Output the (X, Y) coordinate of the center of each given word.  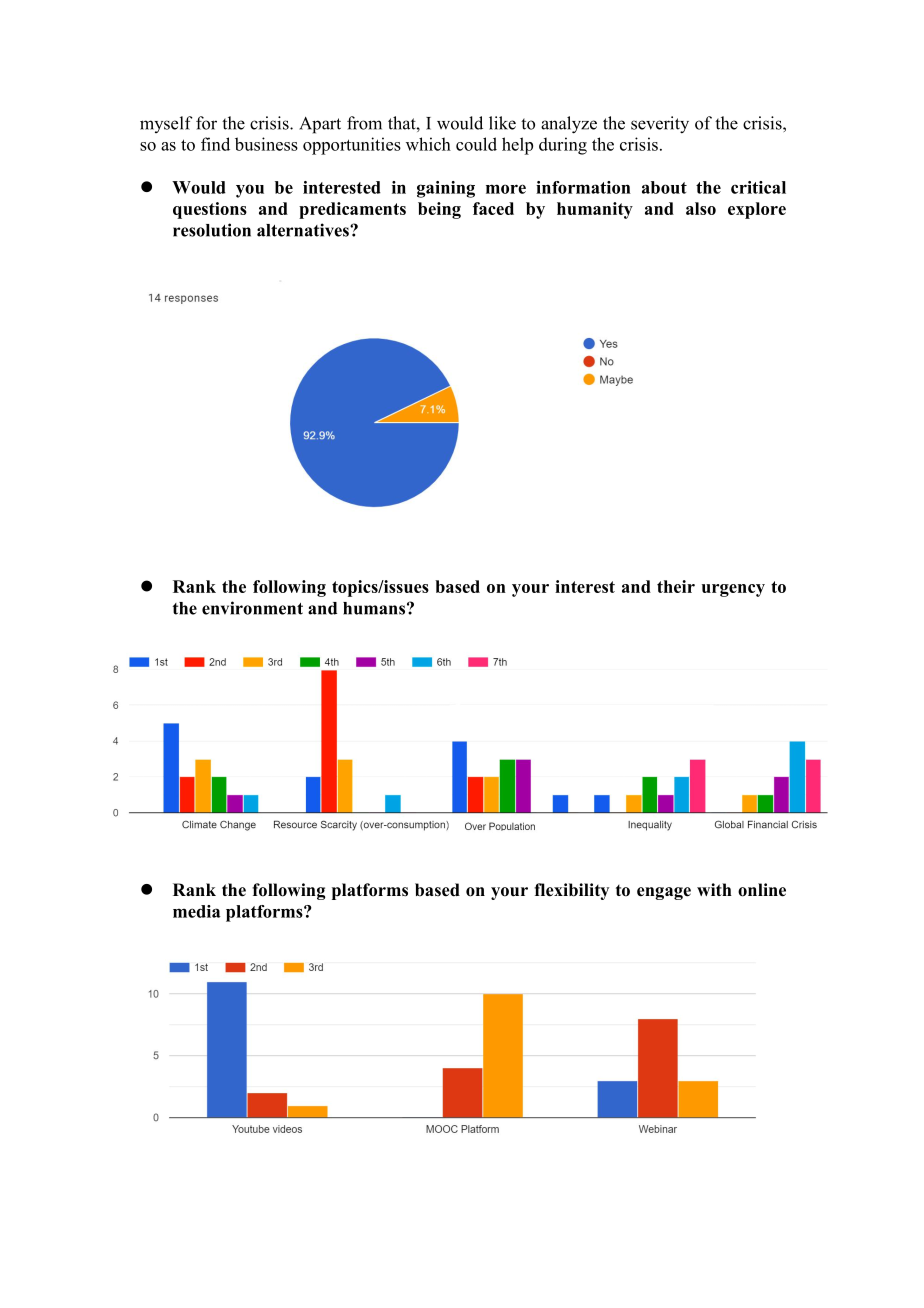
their (676, 586)
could (476, 144)
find (215, 144)
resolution (212, 230)
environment (252, 608)
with (714, 889)
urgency (733, 590)
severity (660, 125)
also (701, 208)
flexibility (571, 891)
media (197, 911)
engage (664, 893)
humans (374, 608)
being (439, 210)
